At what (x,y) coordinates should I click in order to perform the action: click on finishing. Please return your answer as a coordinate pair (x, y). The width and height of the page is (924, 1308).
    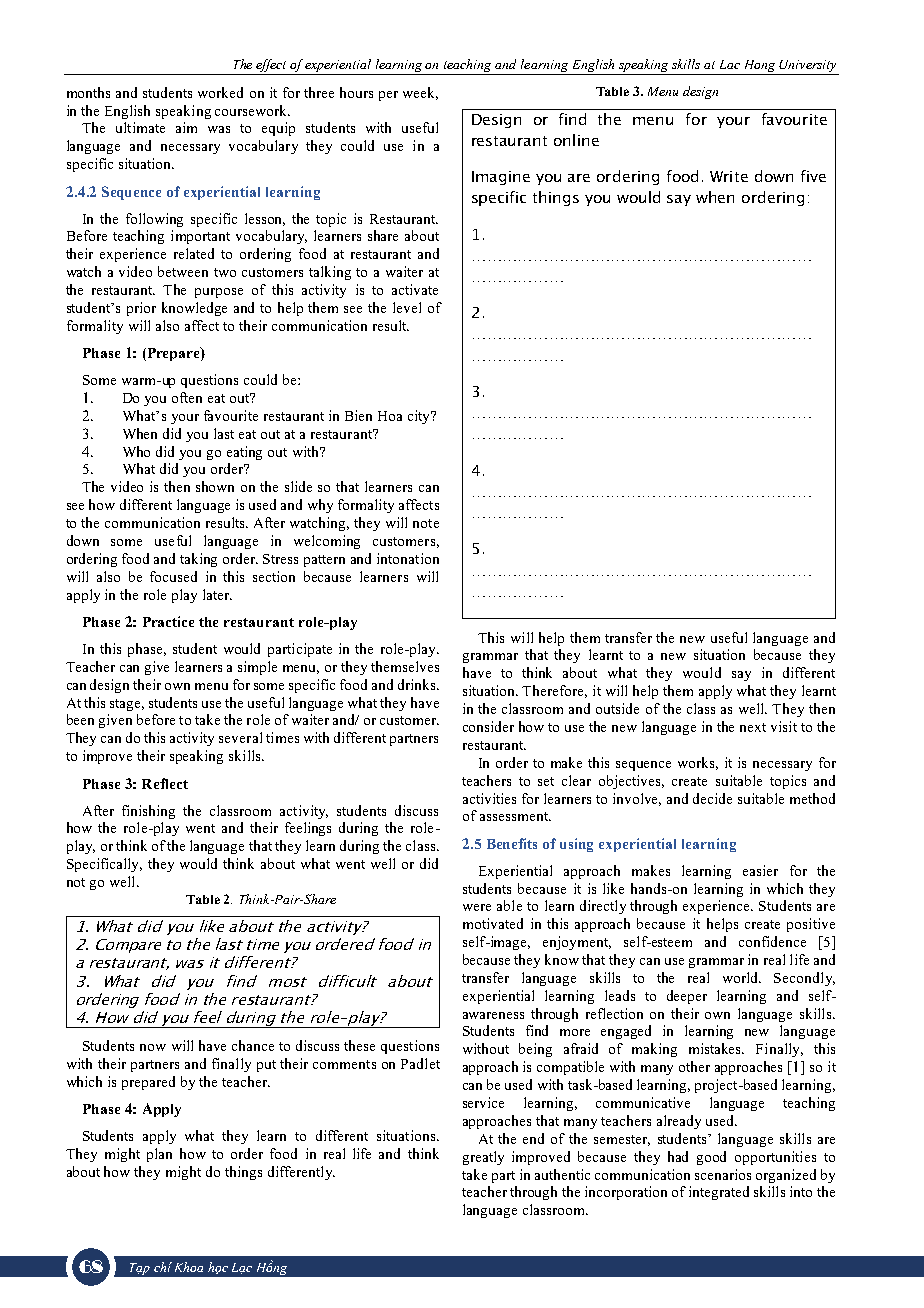
    Looking at the image, I should click on (148, 812).
